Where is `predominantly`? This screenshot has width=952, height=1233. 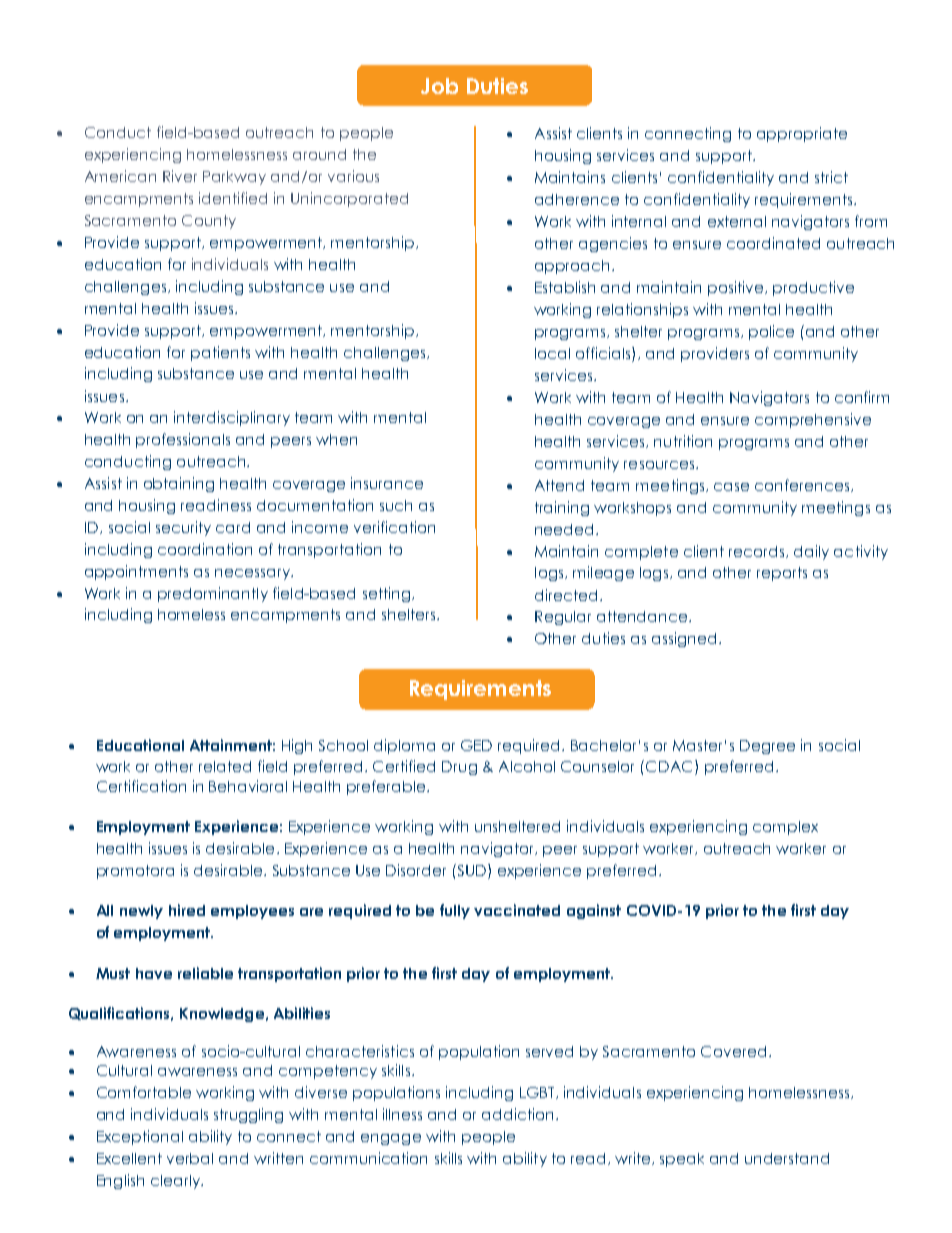
predominantly is located at coordinates (213, 594).
